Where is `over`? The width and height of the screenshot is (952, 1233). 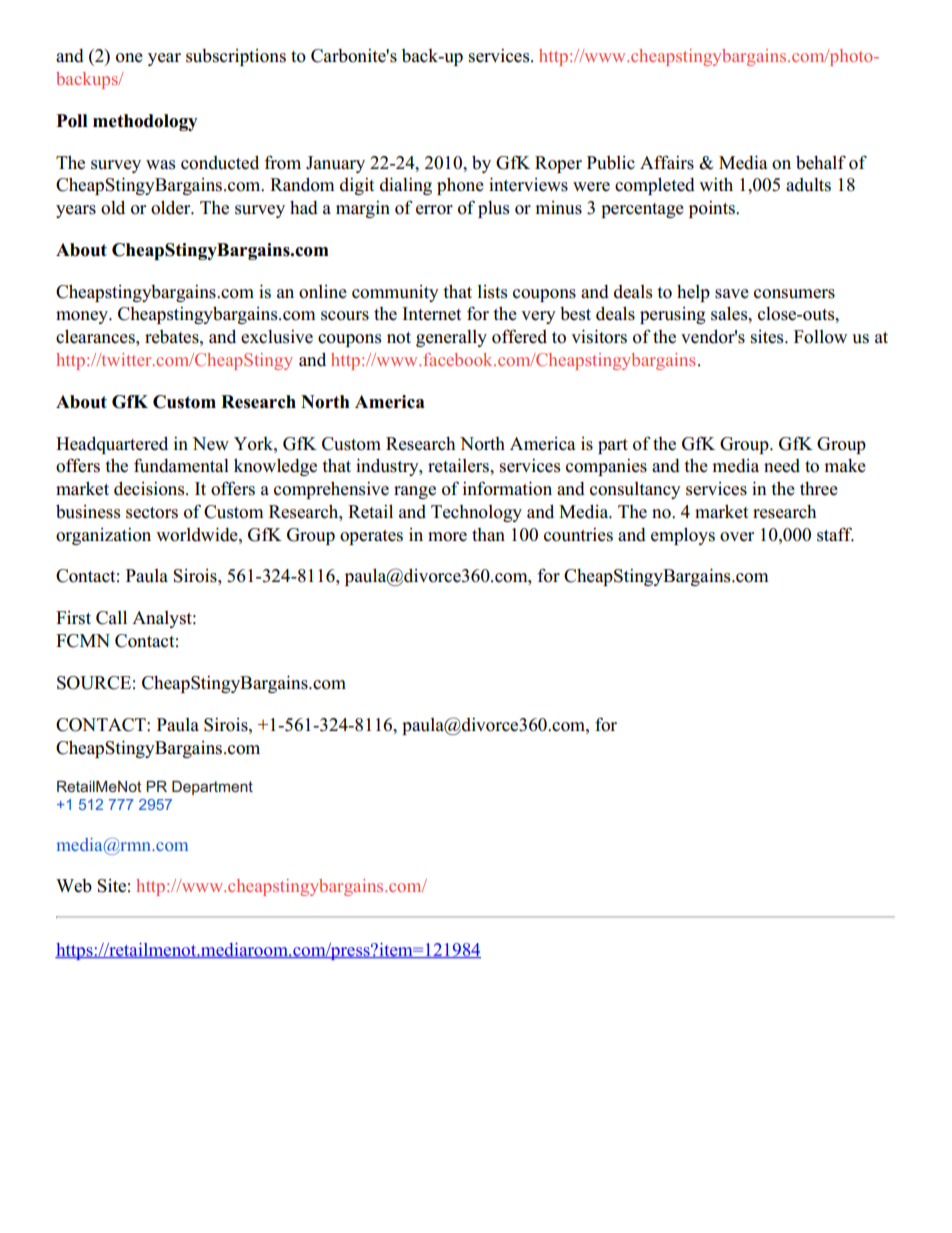 over is located at coordinates (737, 537).
